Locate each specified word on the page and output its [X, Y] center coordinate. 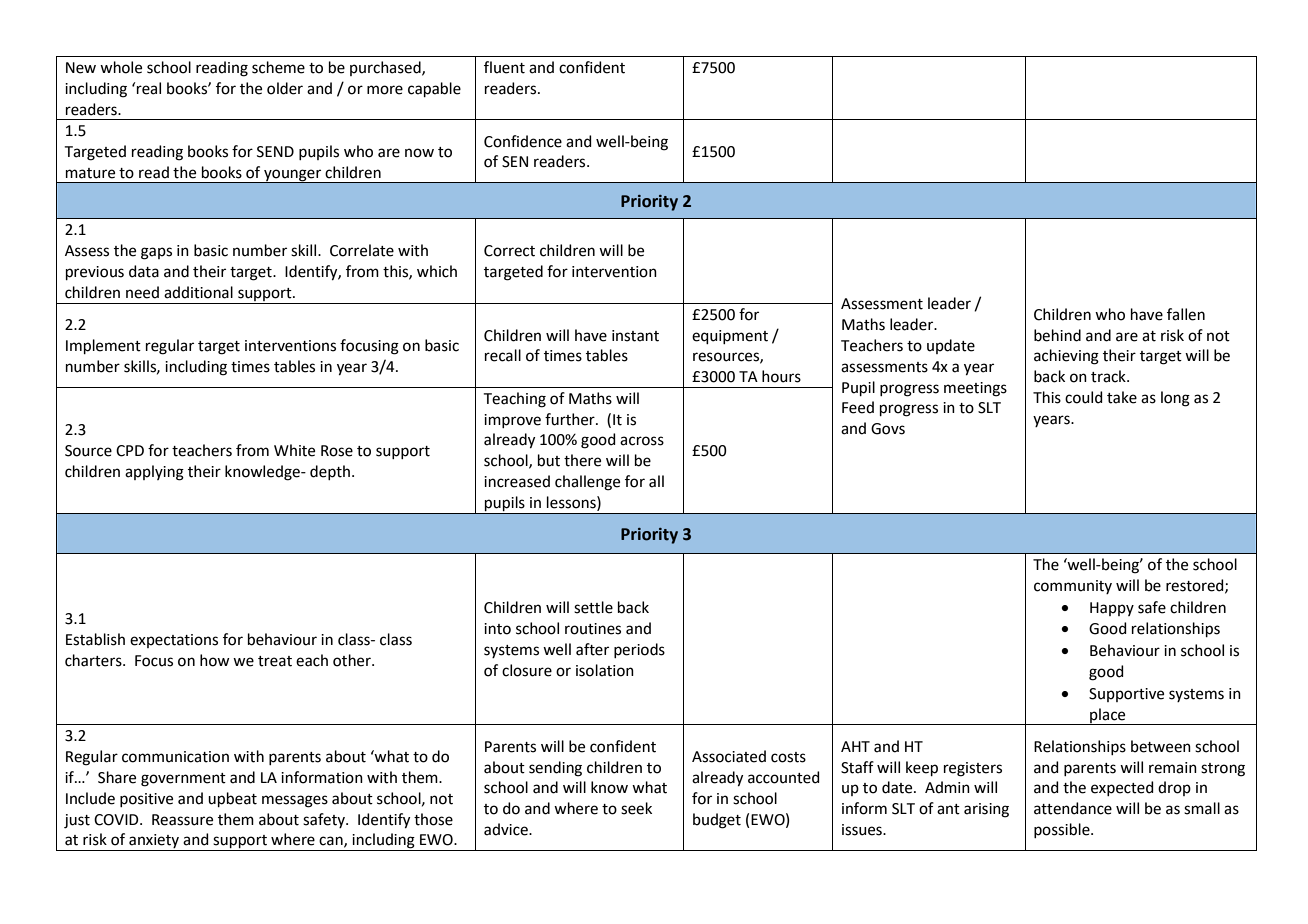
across [642, 441]
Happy [1112, 609]
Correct [509, 251]
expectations [174, 641]
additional [198, 292]
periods [639, 650]
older [285, 88]
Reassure [182, 820]
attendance [1073, 808]
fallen [1186, 314]
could [1084, 397]
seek [636, 808]
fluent [504, 67]
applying [154, 473]
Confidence [523, 141]
